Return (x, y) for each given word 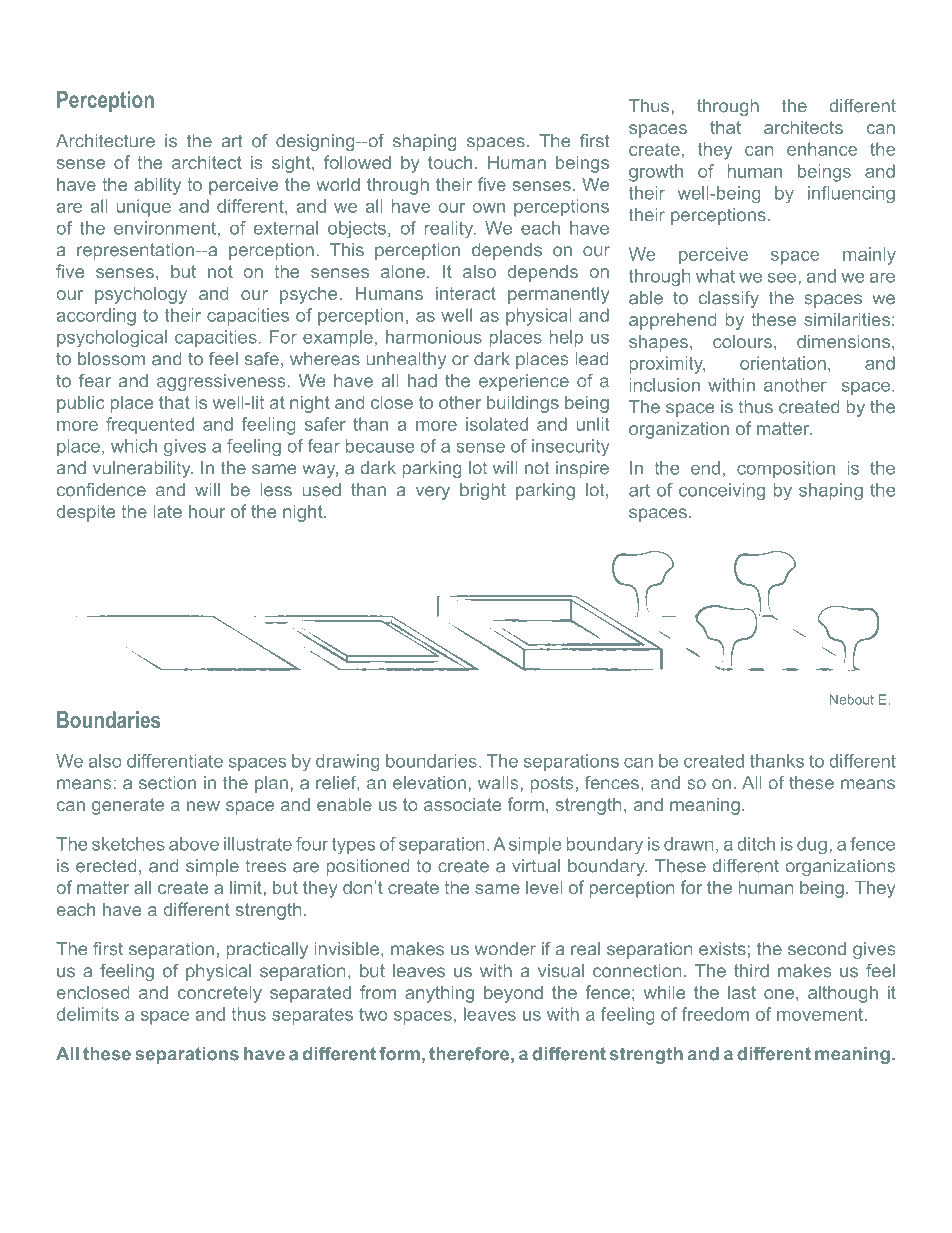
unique (144, 208)
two (373, 1014)
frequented (150, 426)
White (823, 49)
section (167, 783)
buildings (523, 404)
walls (499, 783)
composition (786, 469)
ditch (756, 844)
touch (450, 162)
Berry (90, 1185)
